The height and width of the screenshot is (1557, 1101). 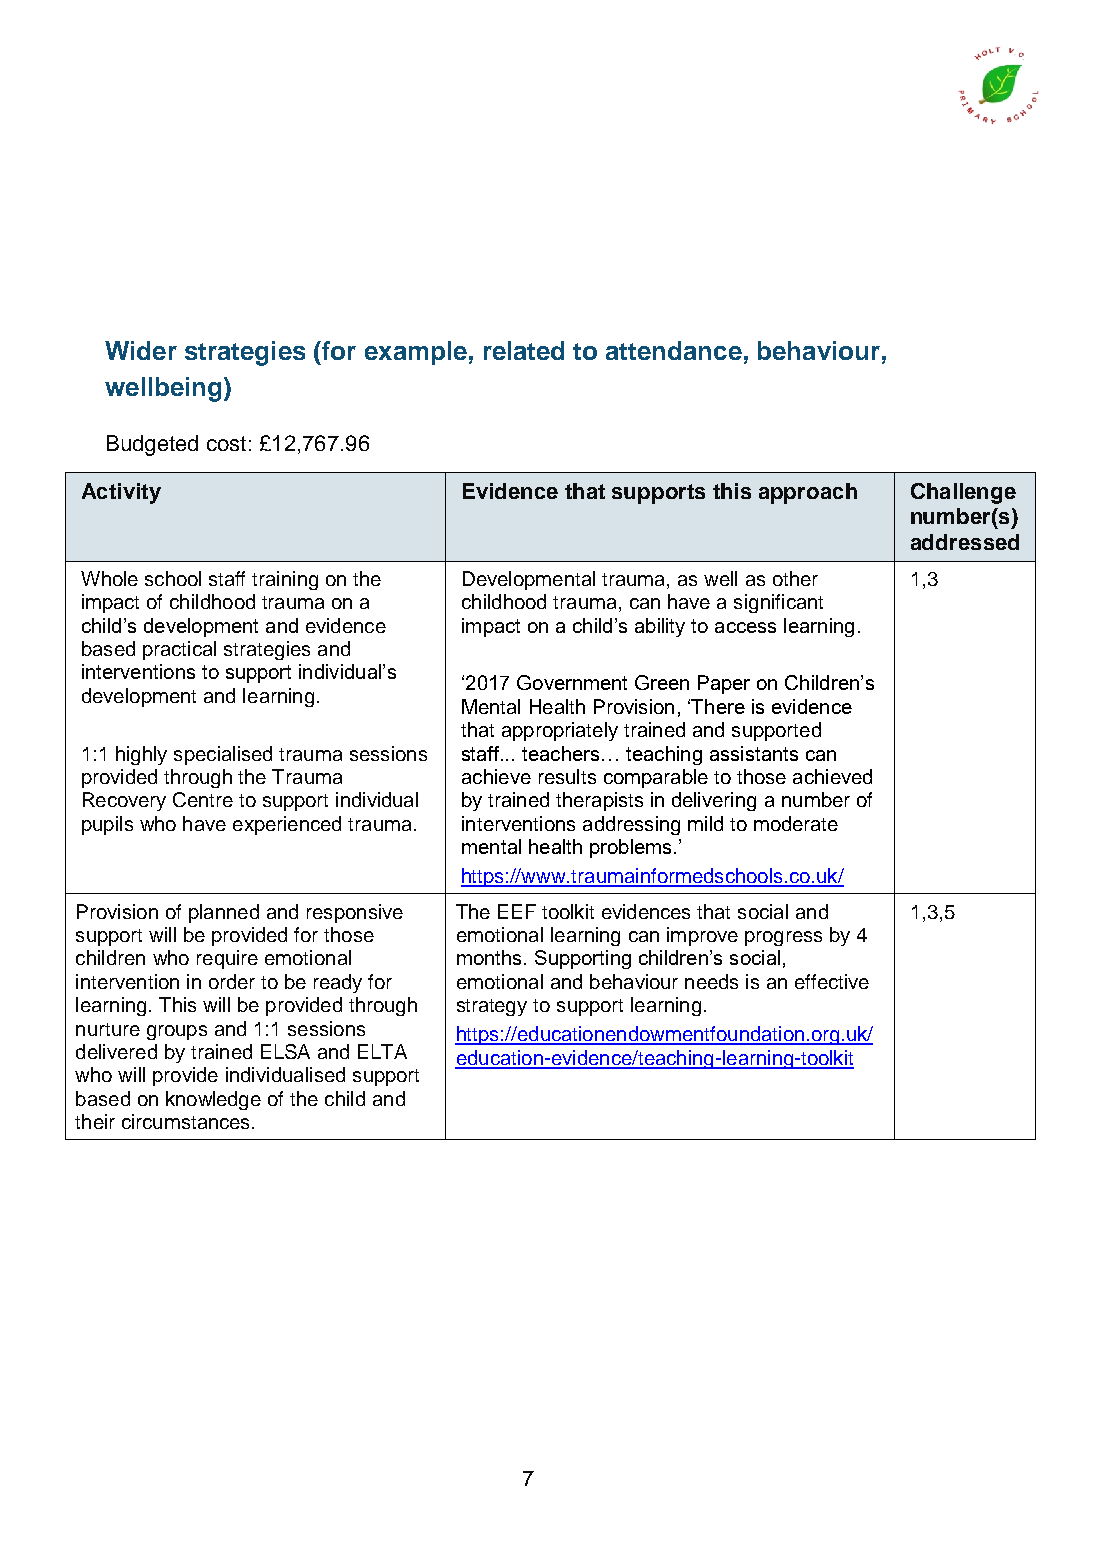 What do you see at coordinates (141, 350) in the screenshot?
I see `Wider` at bounding box center [141, 350].
